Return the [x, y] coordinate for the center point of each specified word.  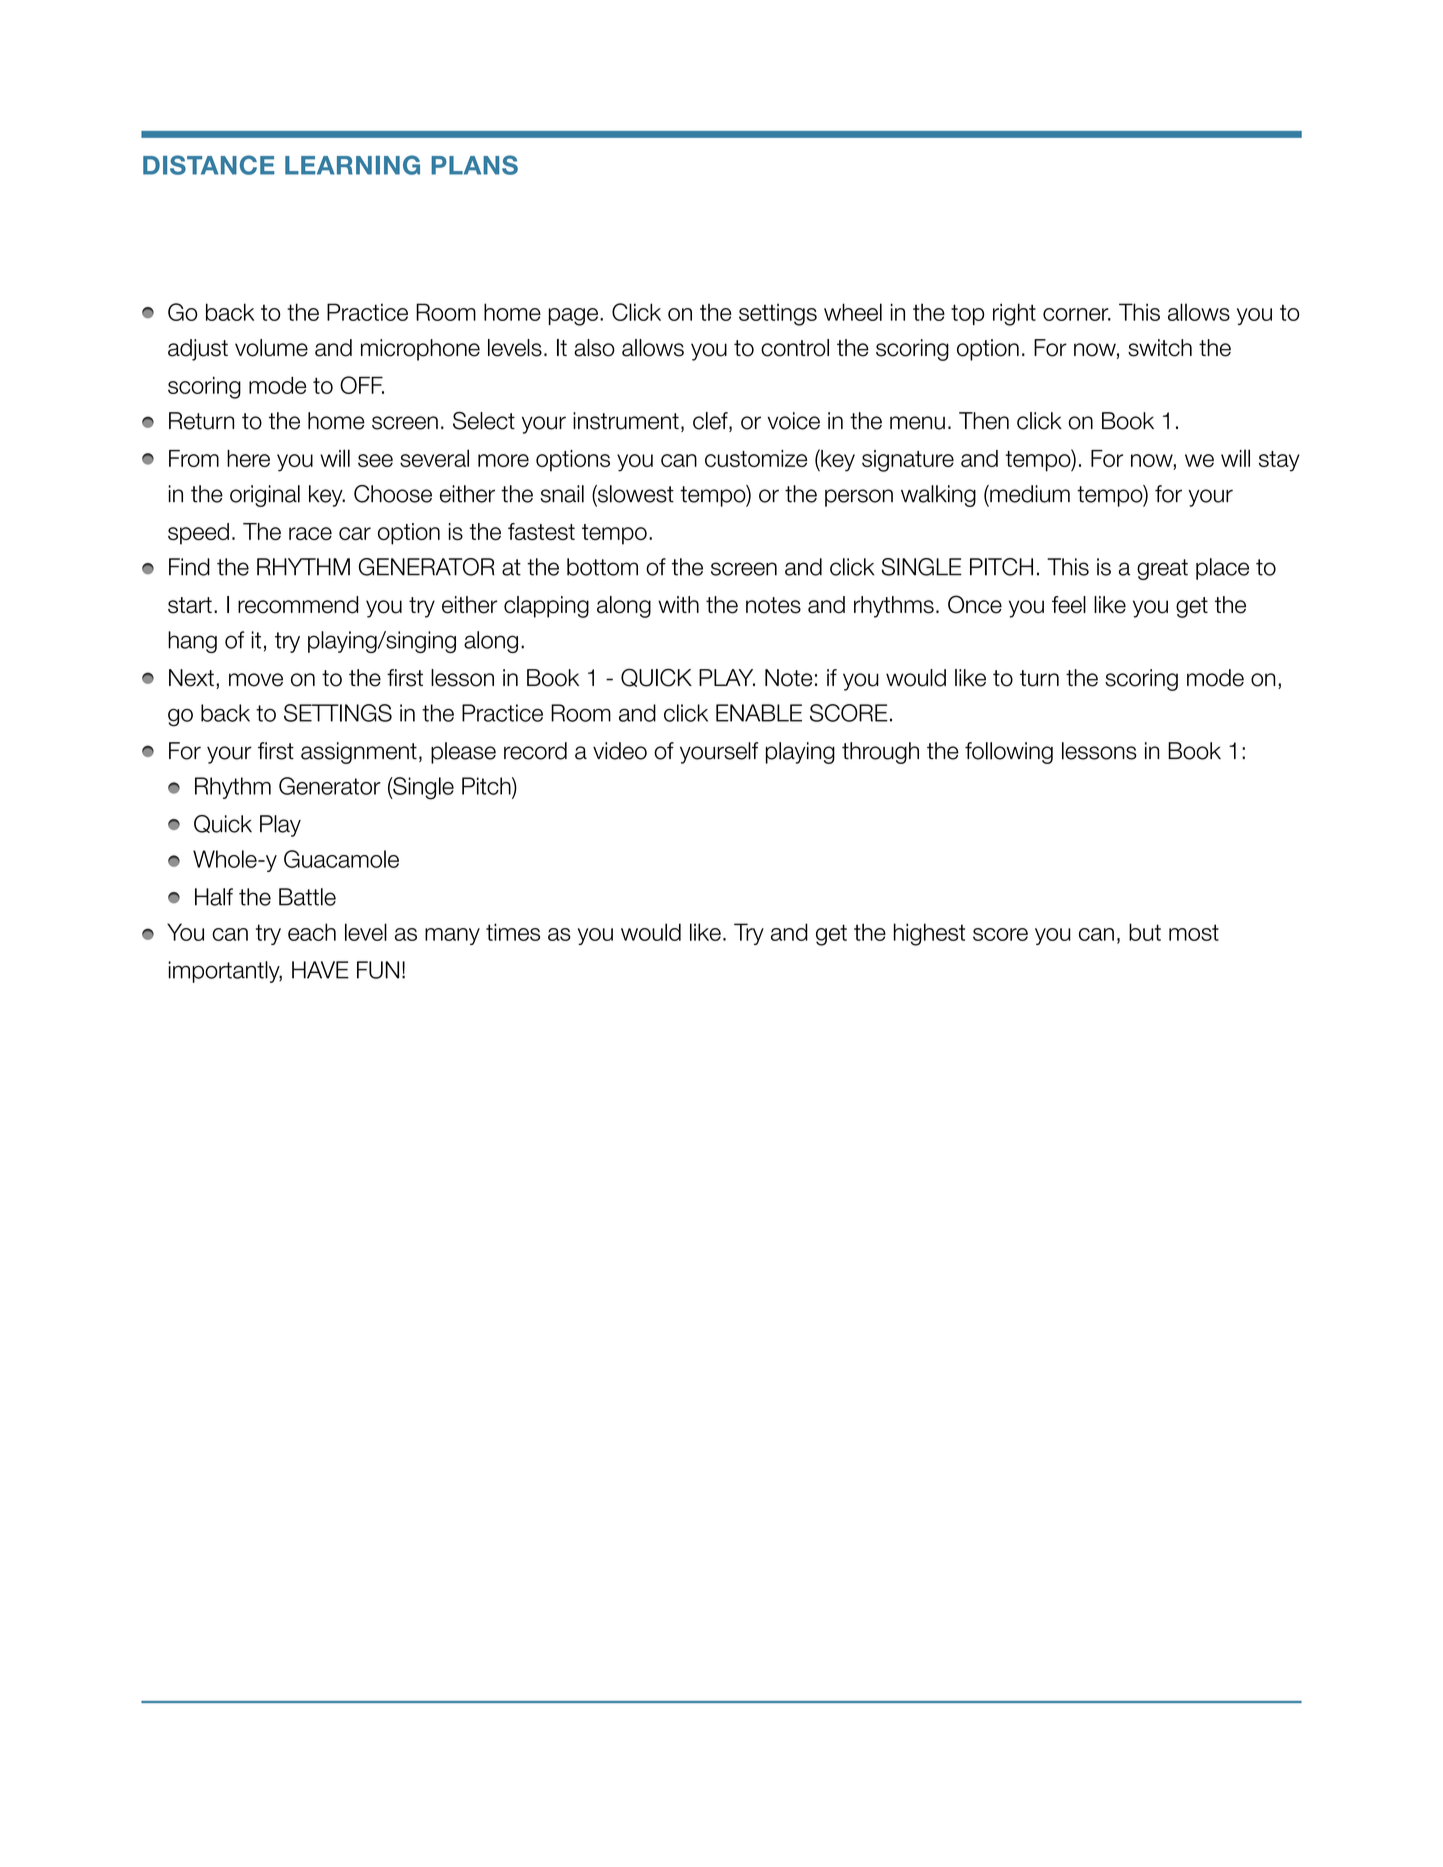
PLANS [474, 165]
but [1145, 932]
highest [929, 934]
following [1009, 753]
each [312, 932]
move [256, 680]
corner [1077, 314]
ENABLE [759, 713]
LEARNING [352, 165]
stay [1279, 461]
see [375, 460]
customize [756, 458]
